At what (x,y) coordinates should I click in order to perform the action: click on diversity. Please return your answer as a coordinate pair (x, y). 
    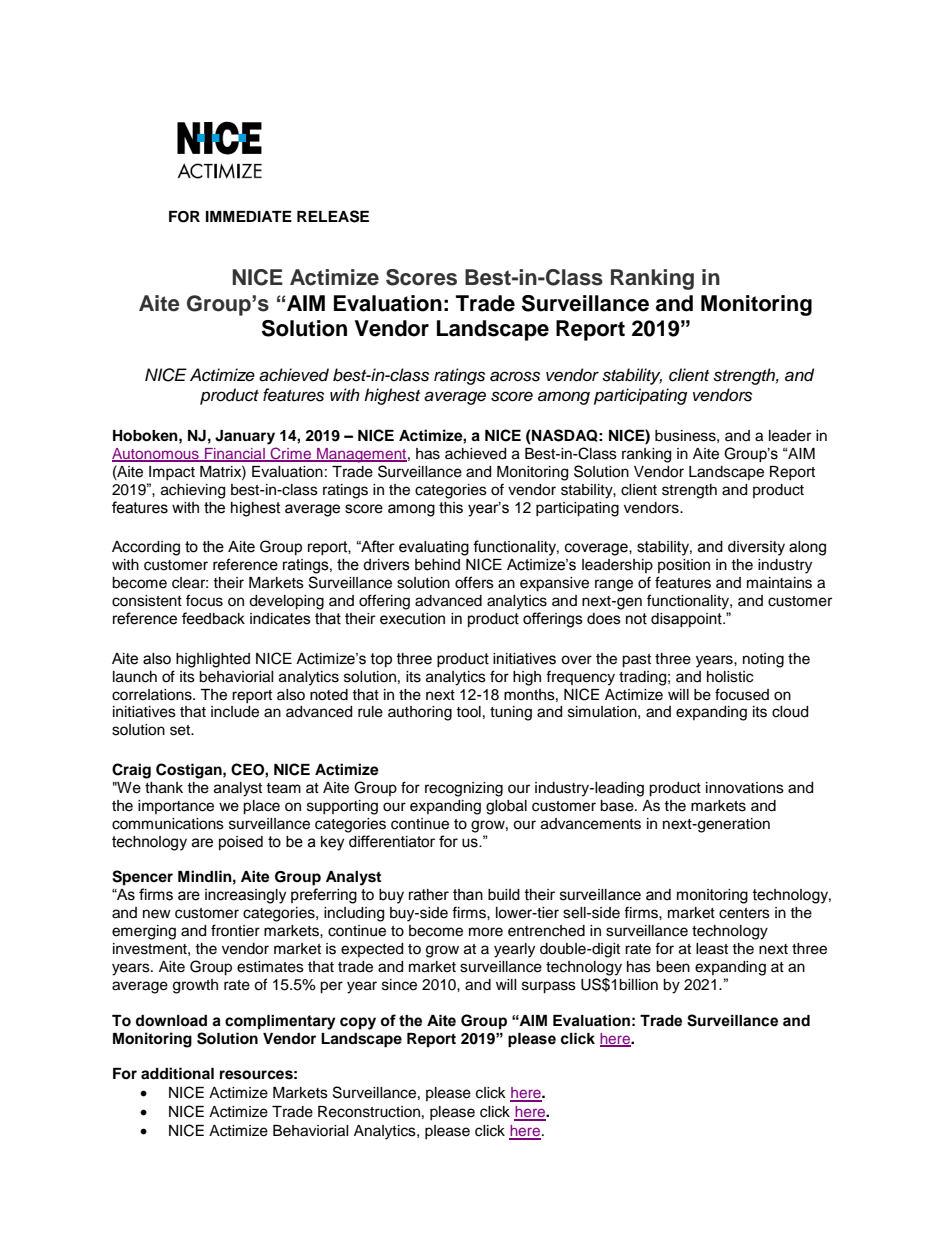
    Looking at the image, I should click on (756, 548).
